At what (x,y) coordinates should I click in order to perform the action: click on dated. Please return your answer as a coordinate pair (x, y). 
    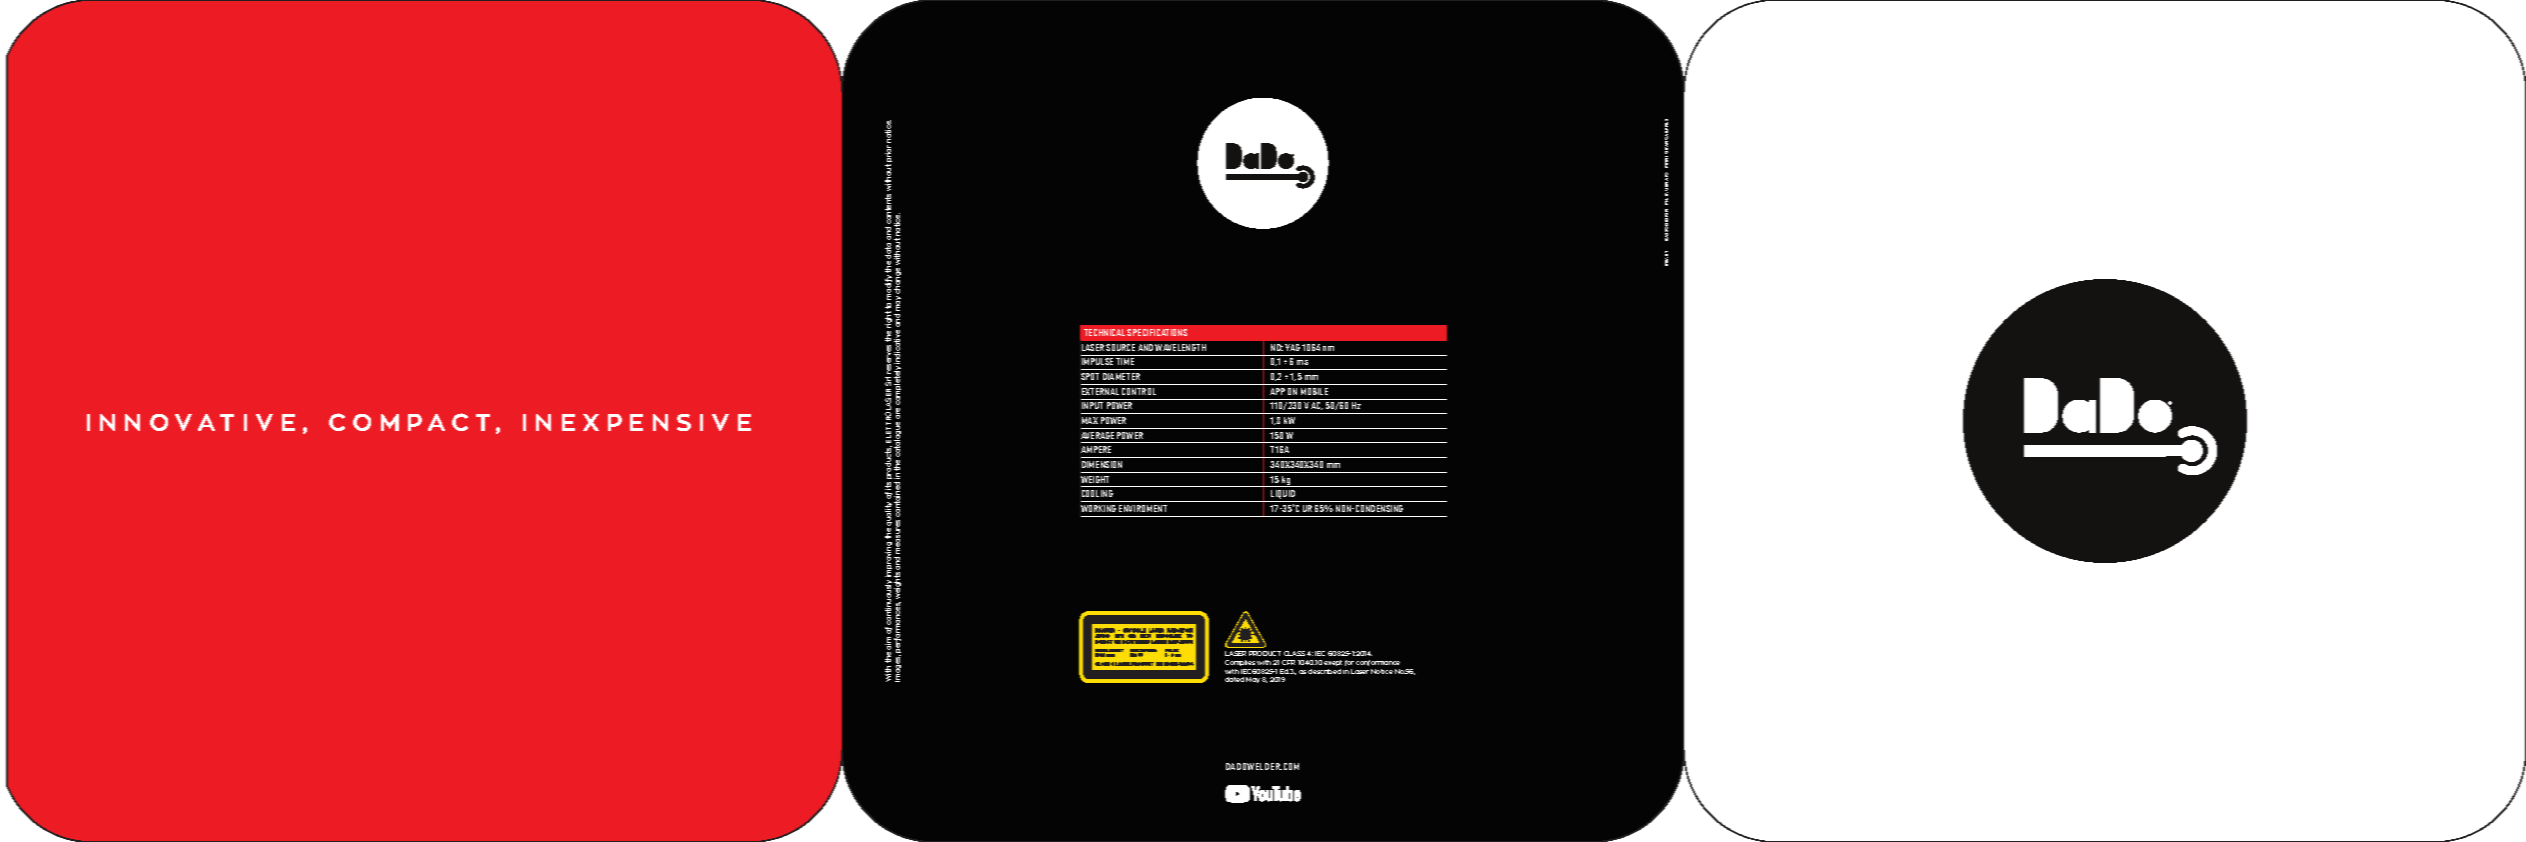
    Looking at the image, I should click on (1234, 679).
